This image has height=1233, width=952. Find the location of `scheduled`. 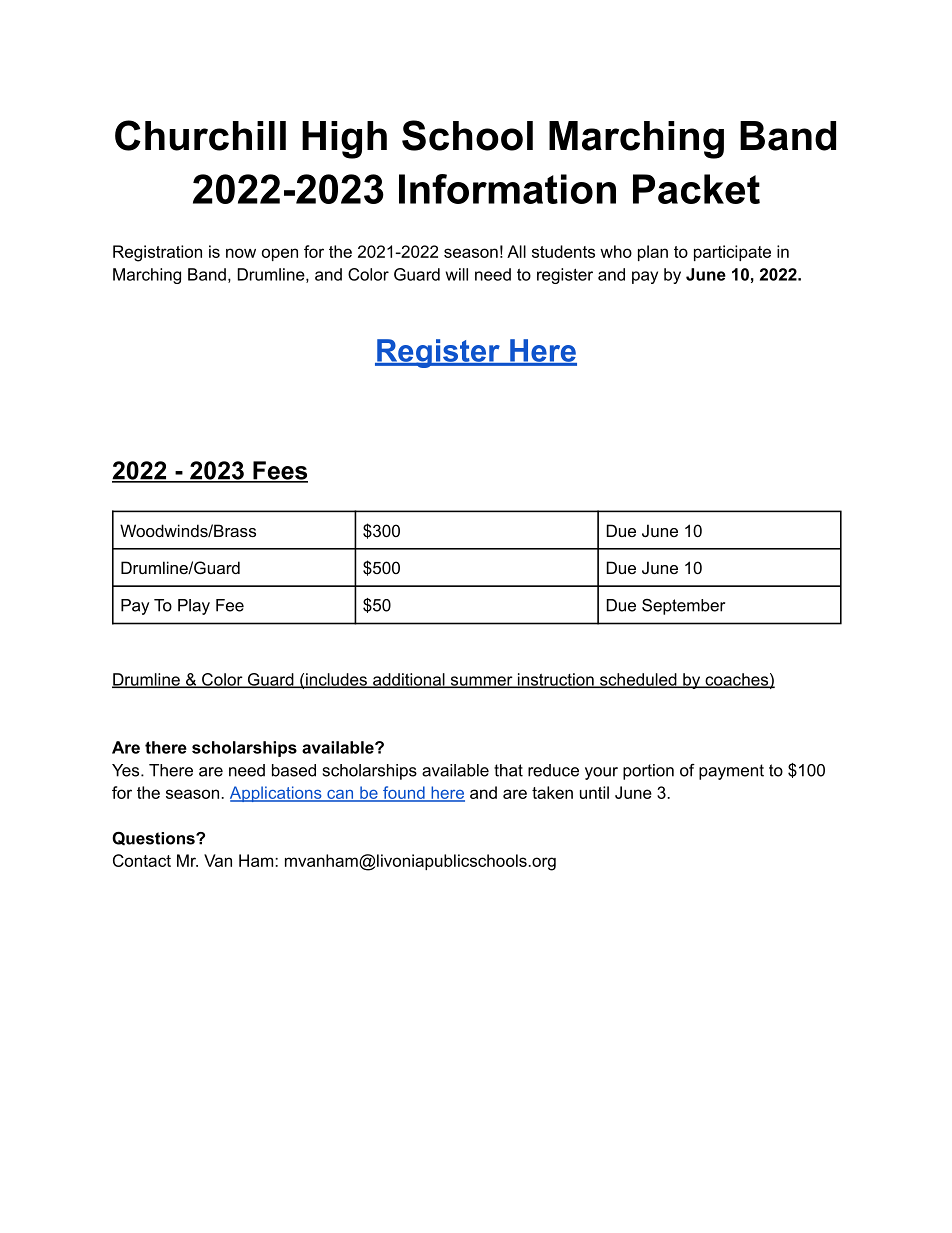

scheduled is located at coordinates (638, 680).
